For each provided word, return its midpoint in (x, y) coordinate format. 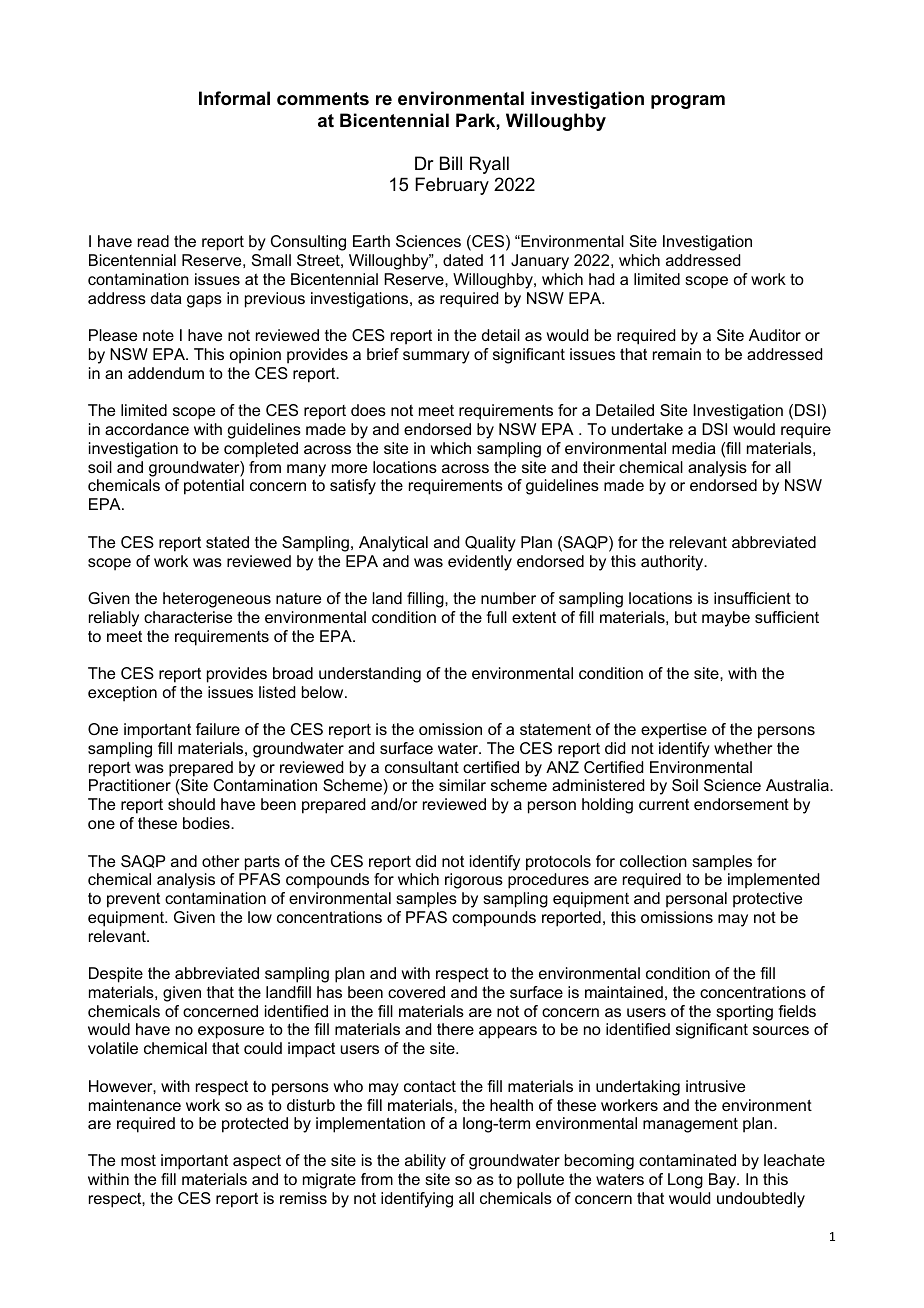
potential (214, 487)
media (694, 448)
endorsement (741, 804)
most (138, 1160)
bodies (207, 823)
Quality (490, 544)
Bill (451, 163)
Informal (234, 98)
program (688, 102)
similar (462, 785)
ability (425, 1162)
